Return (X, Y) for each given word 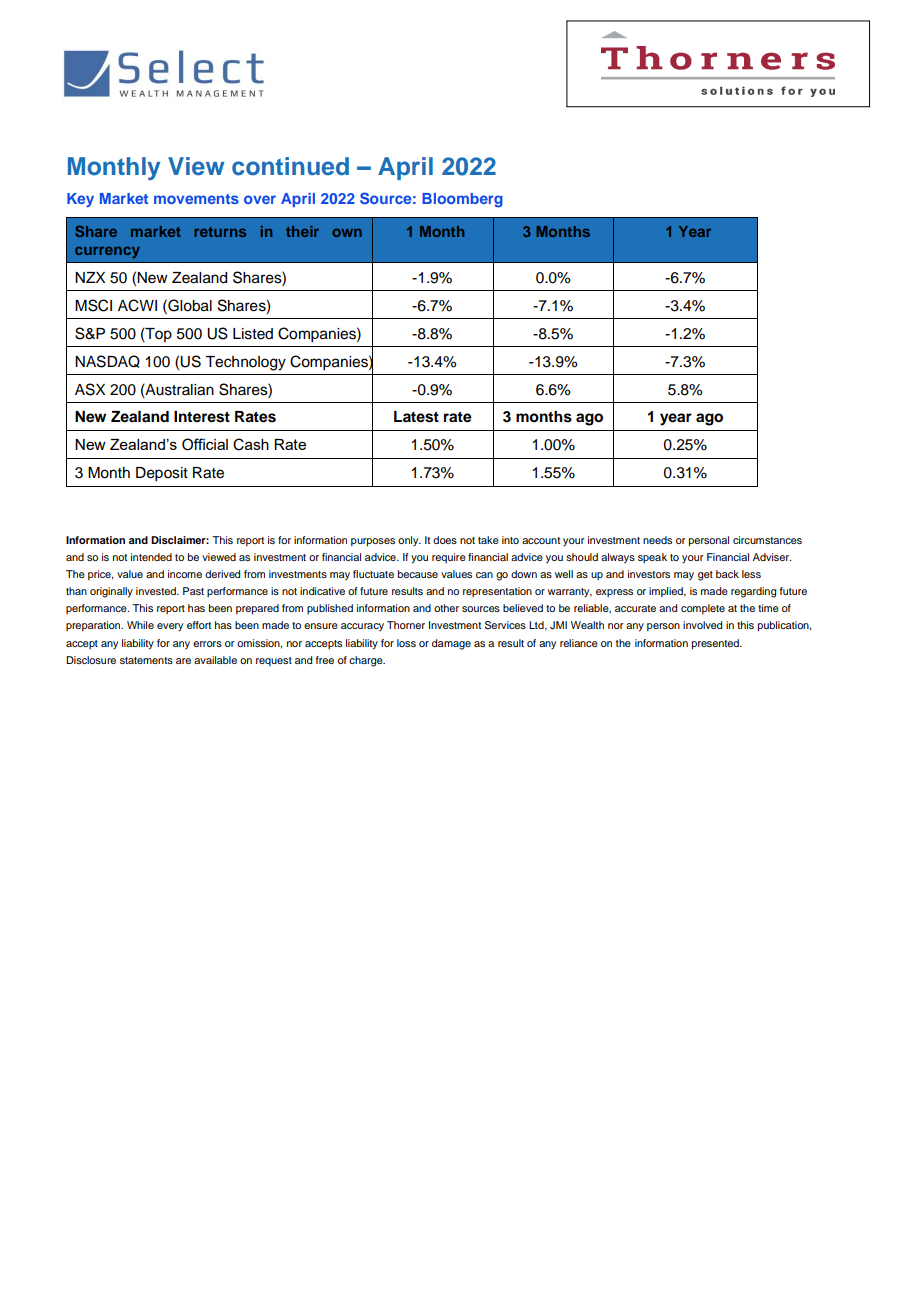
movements (196, 199)
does (445, 540)
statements (146, 660)
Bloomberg (462, 200)
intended (151, 557)
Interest (202, 417)
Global (189, 305)
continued (290, 166)
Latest (416, 417)
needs (657, 540)
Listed (253, 334)
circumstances (767, 540)
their (302, 231)
